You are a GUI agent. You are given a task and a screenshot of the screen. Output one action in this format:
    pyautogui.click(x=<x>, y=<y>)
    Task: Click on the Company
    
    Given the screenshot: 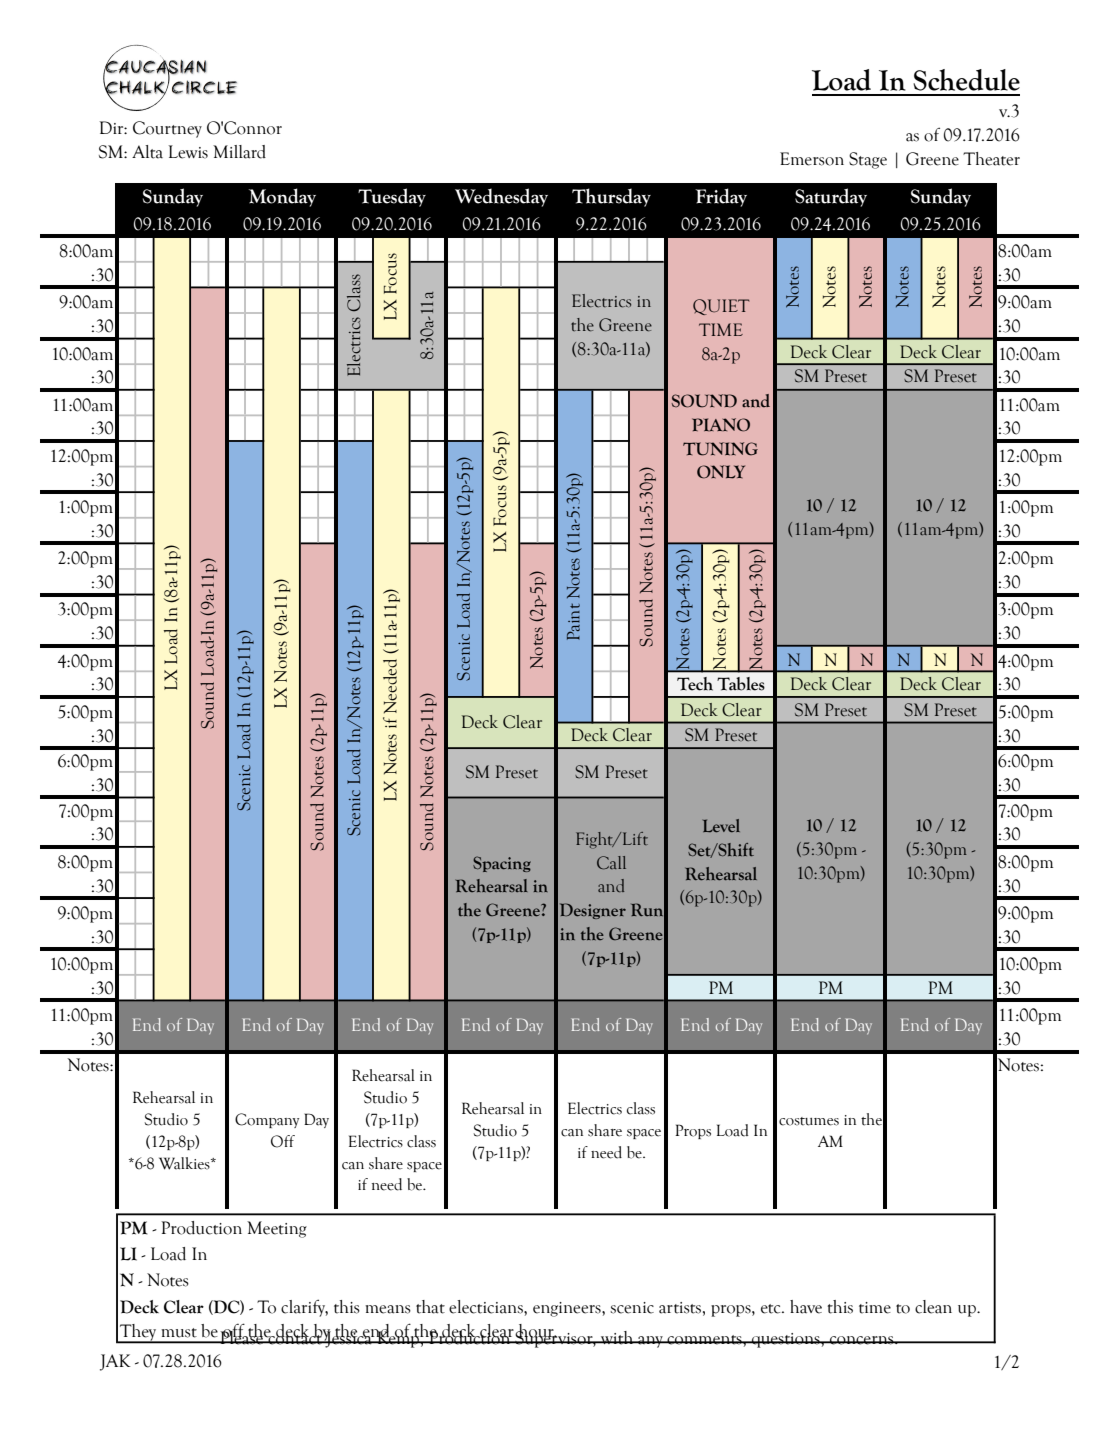 What is the action you would take?
    pyautogui.click(x=267, y=1120)
